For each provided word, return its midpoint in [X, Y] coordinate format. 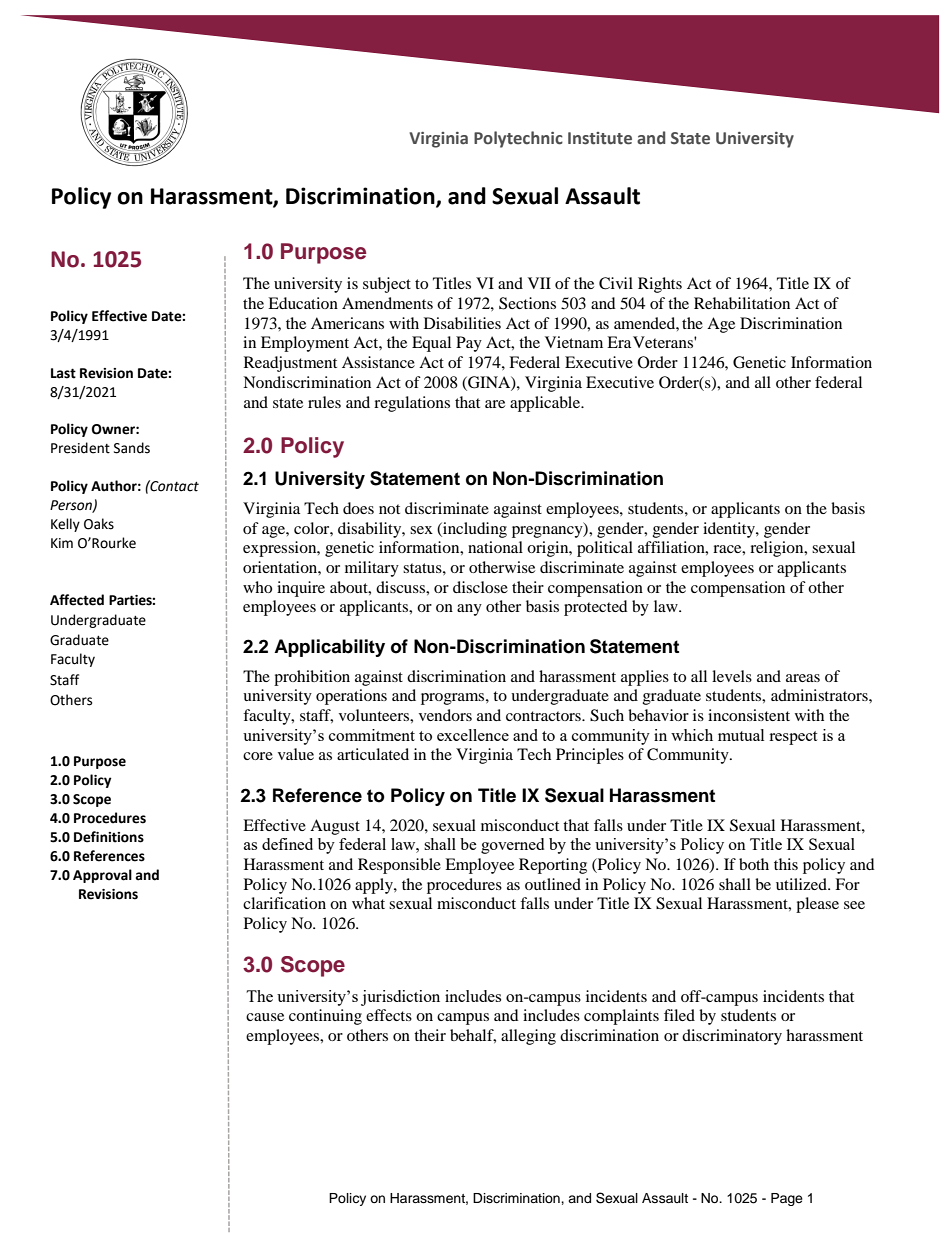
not [389, 509]
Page [787, 1199]
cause [265, 1017]
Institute [600, 138]
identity [730, 530]
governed [512, 846]
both [754, 864]
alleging [528, 1037]
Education [303, 303]
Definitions [109, 837]
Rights [660, 285]
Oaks [99, 524]
